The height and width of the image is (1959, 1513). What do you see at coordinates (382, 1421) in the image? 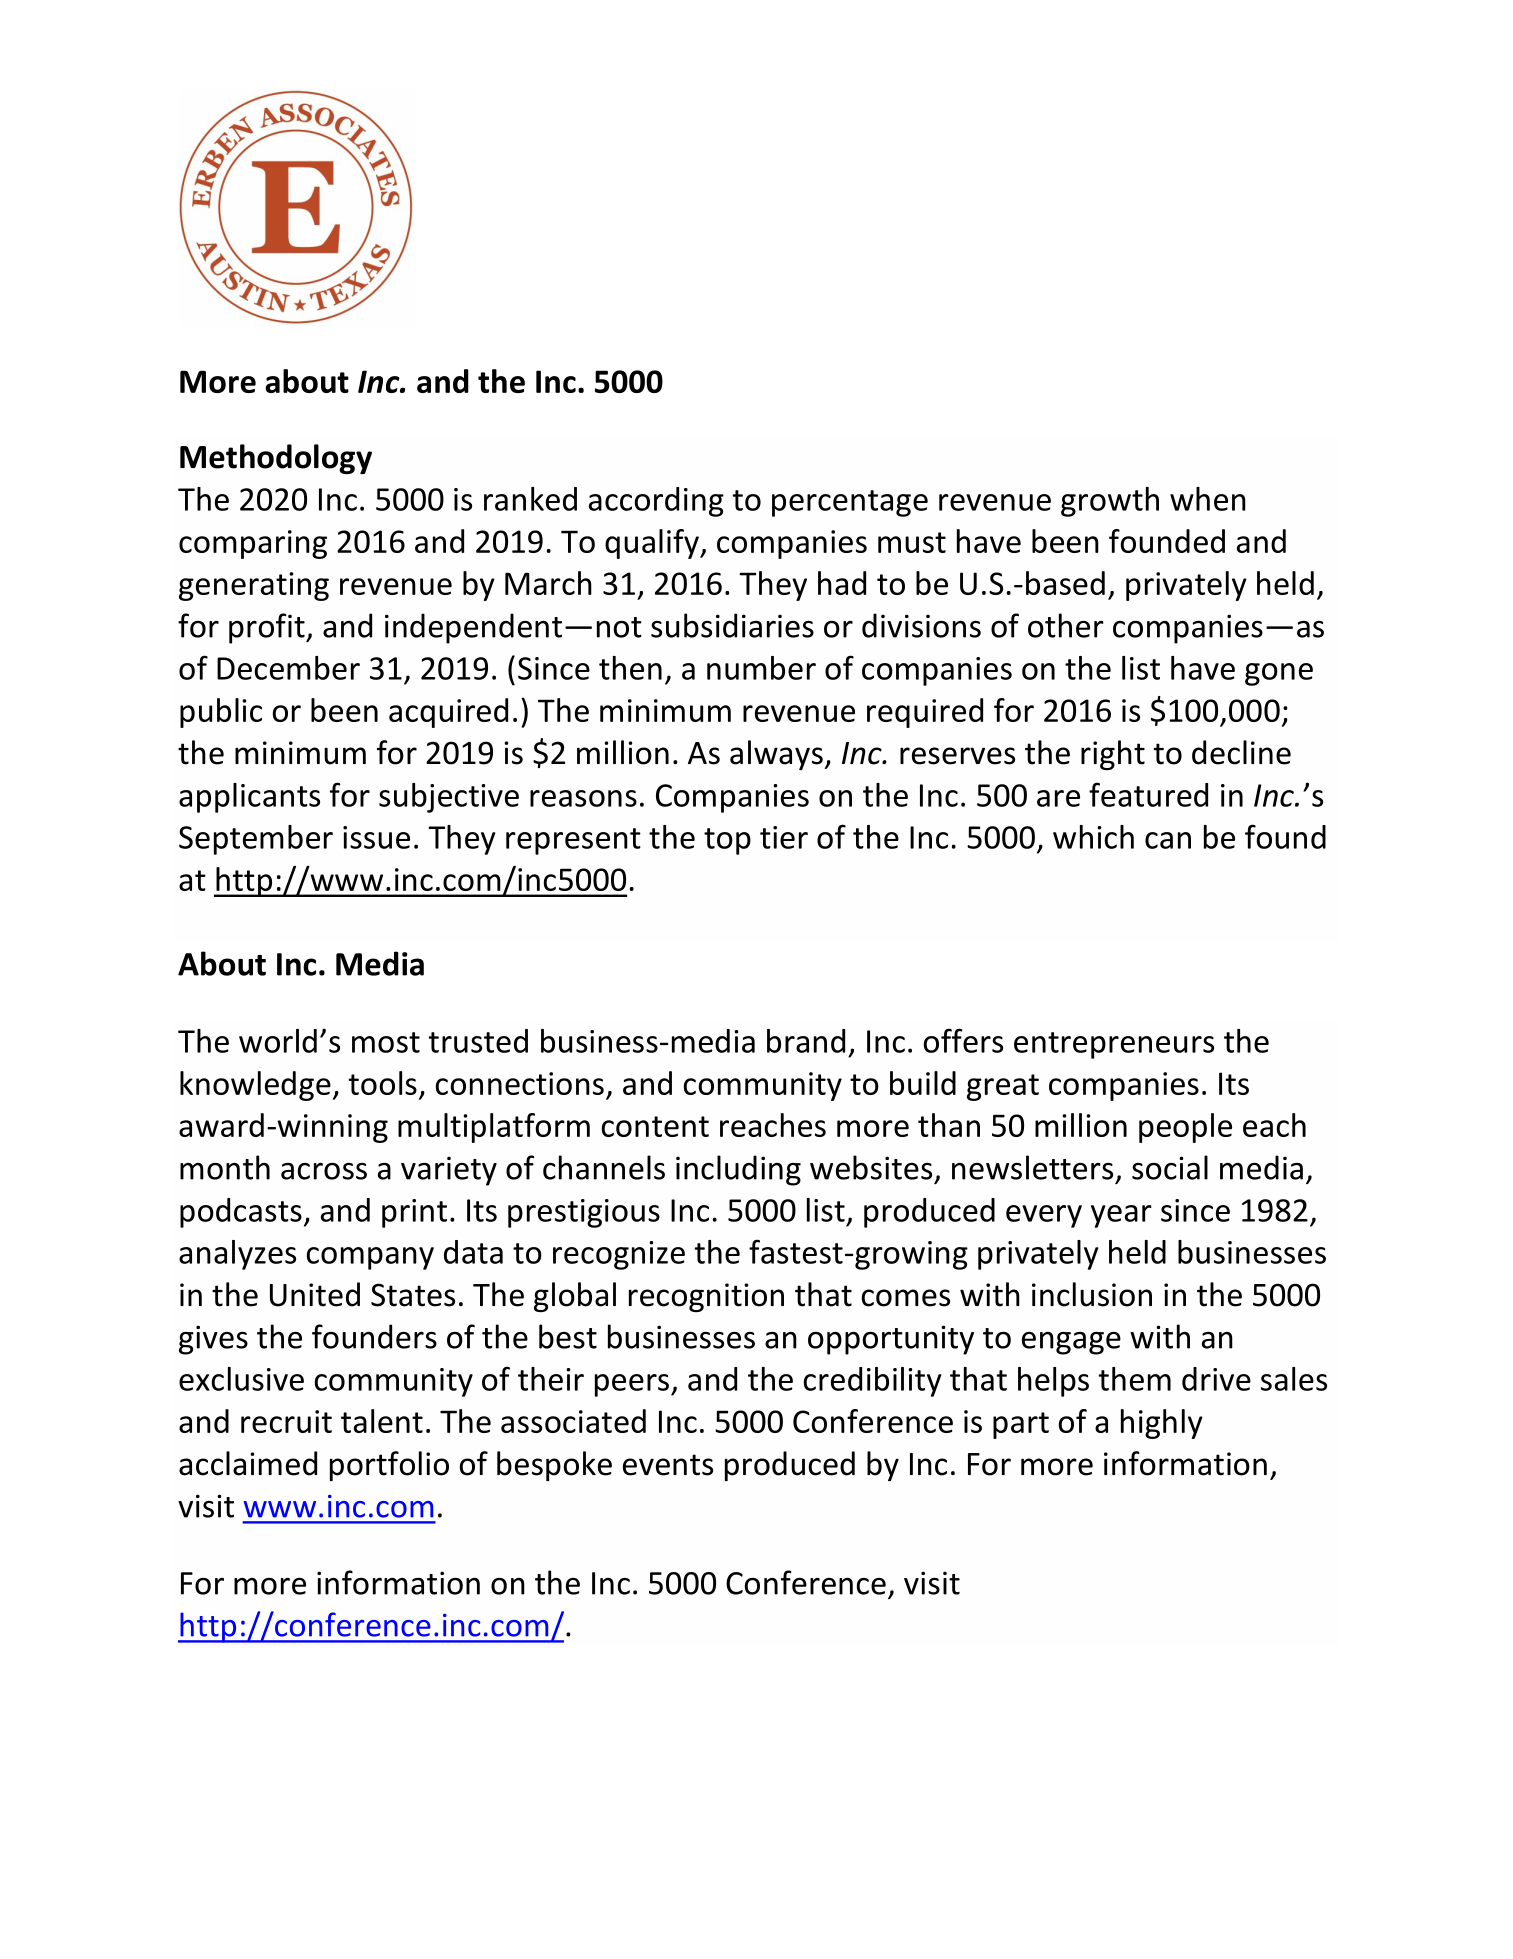
I see `talent` at bounding box center [382, 1421].
